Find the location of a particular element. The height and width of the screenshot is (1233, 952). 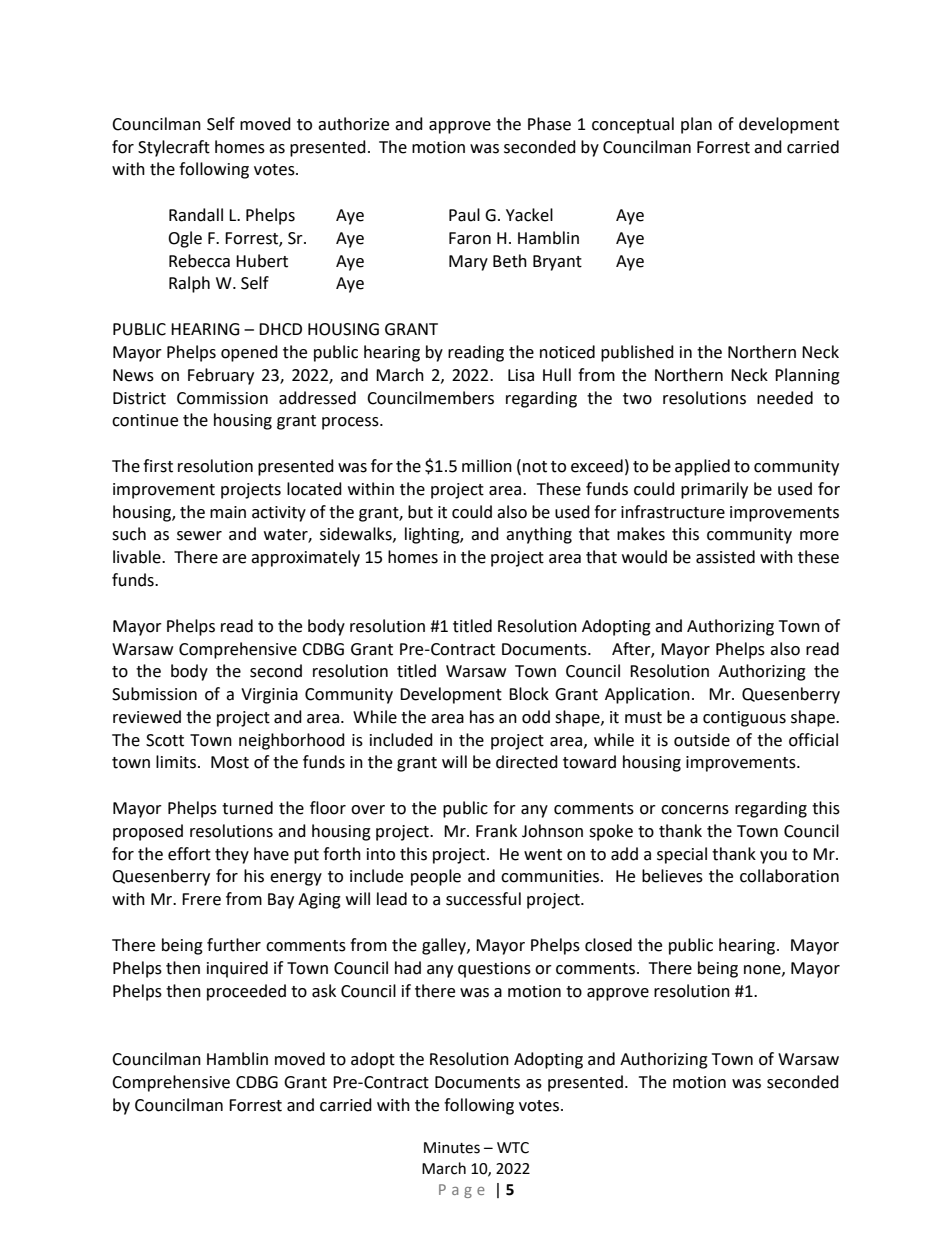

proceeded is located at coordinates (246, 992).
